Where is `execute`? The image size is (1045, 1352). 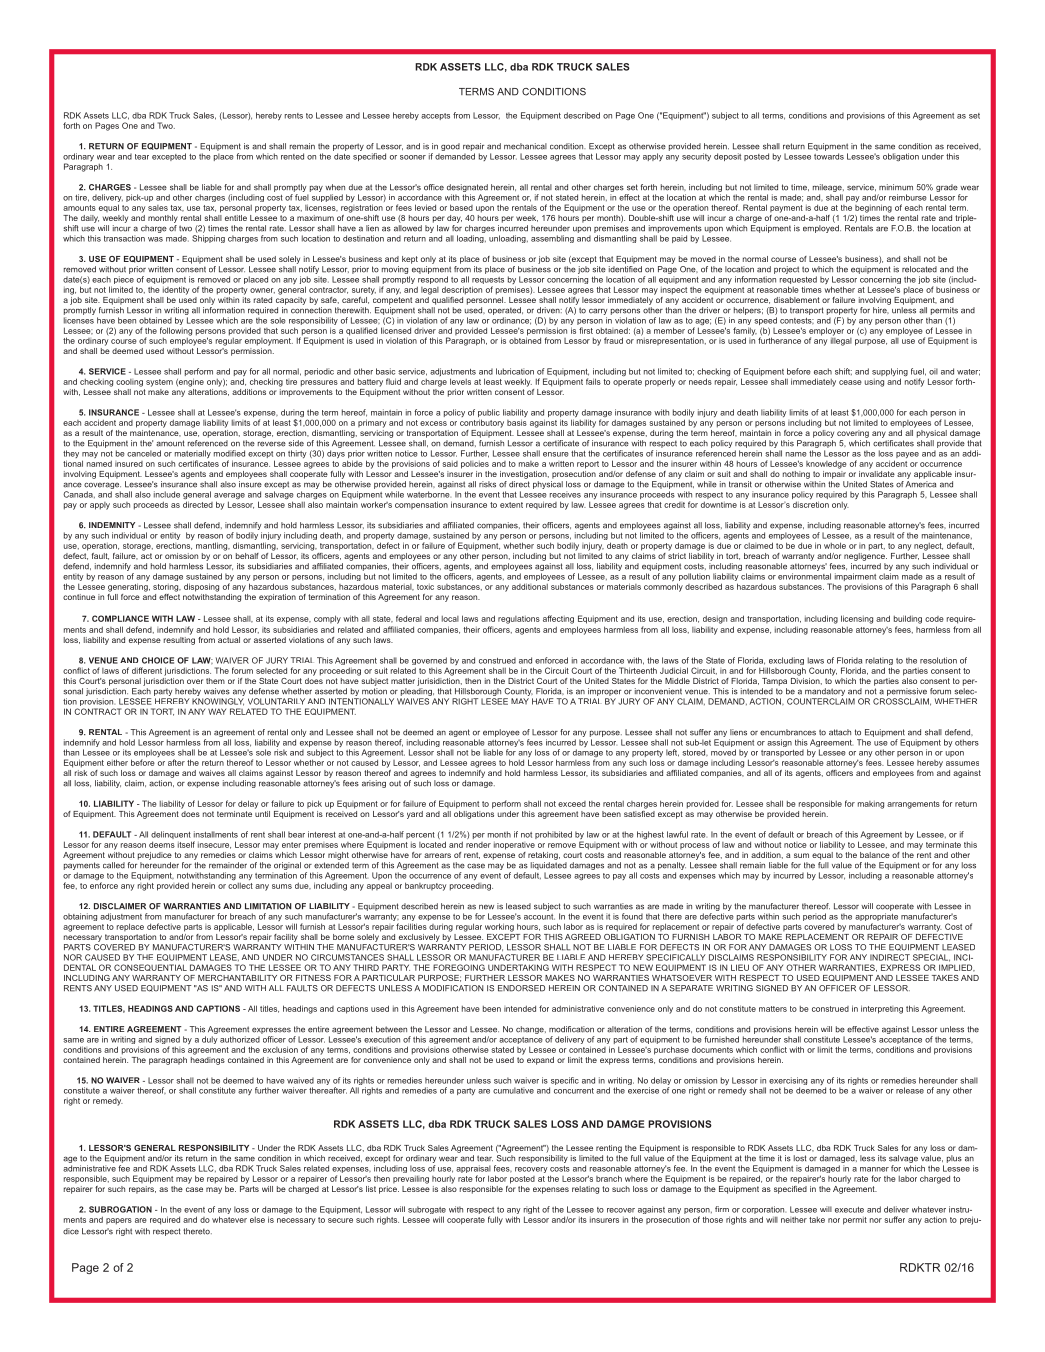 execute is located at coordinates (849, 1210).
